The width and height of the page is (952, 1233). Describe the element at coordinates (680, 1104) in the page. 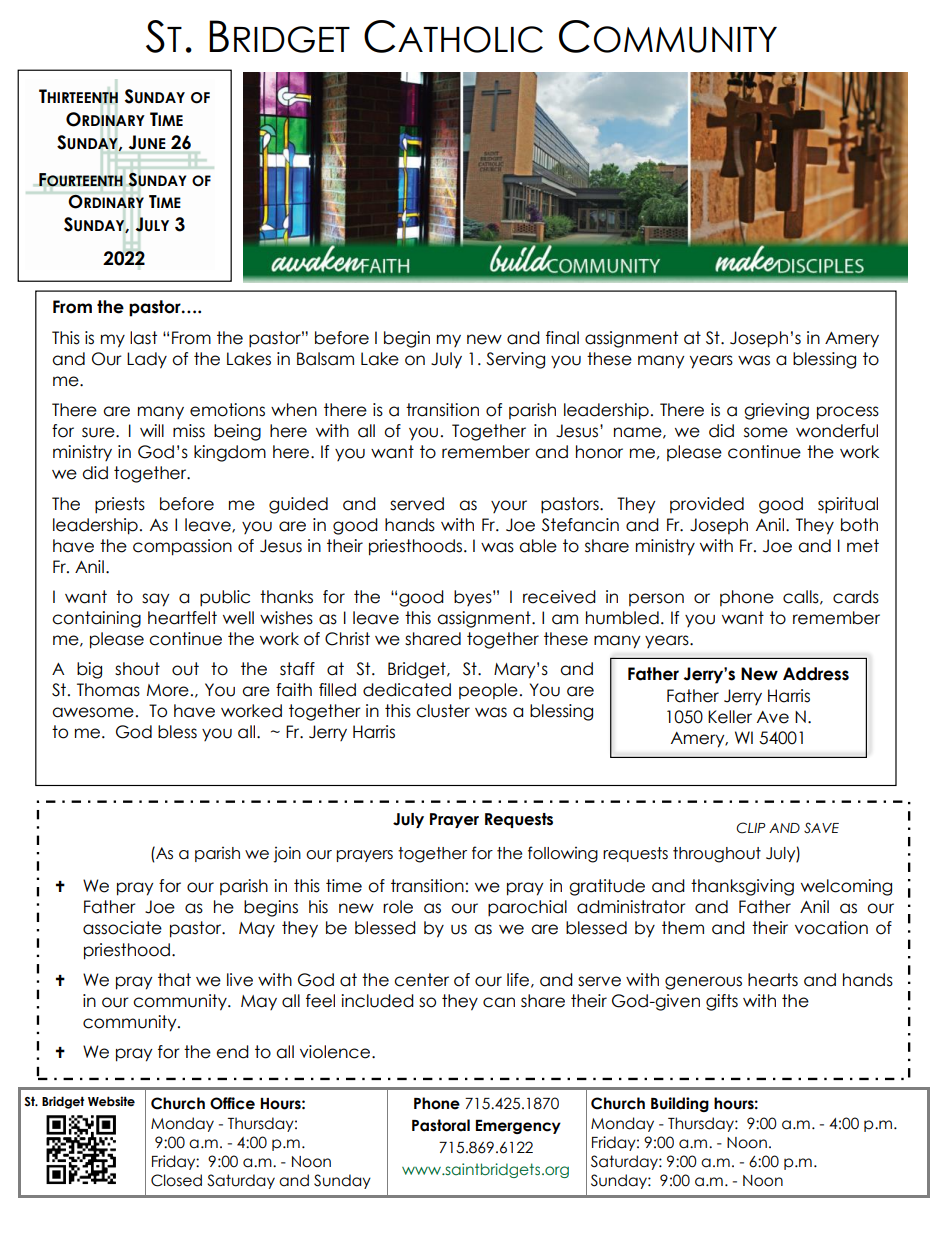

I see `Building` at that location.
